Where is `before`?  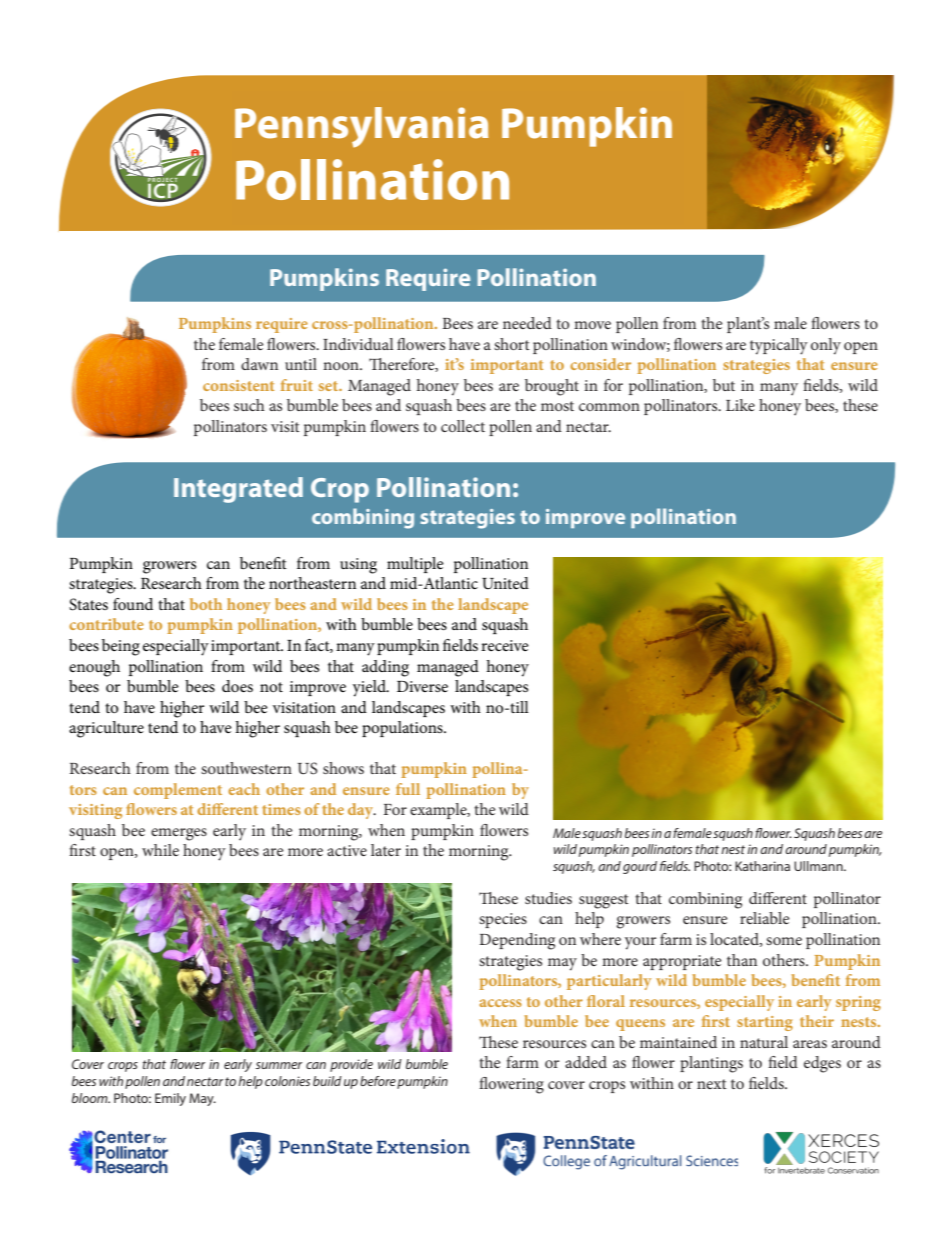
before is located at coordinates (378, 1081).
